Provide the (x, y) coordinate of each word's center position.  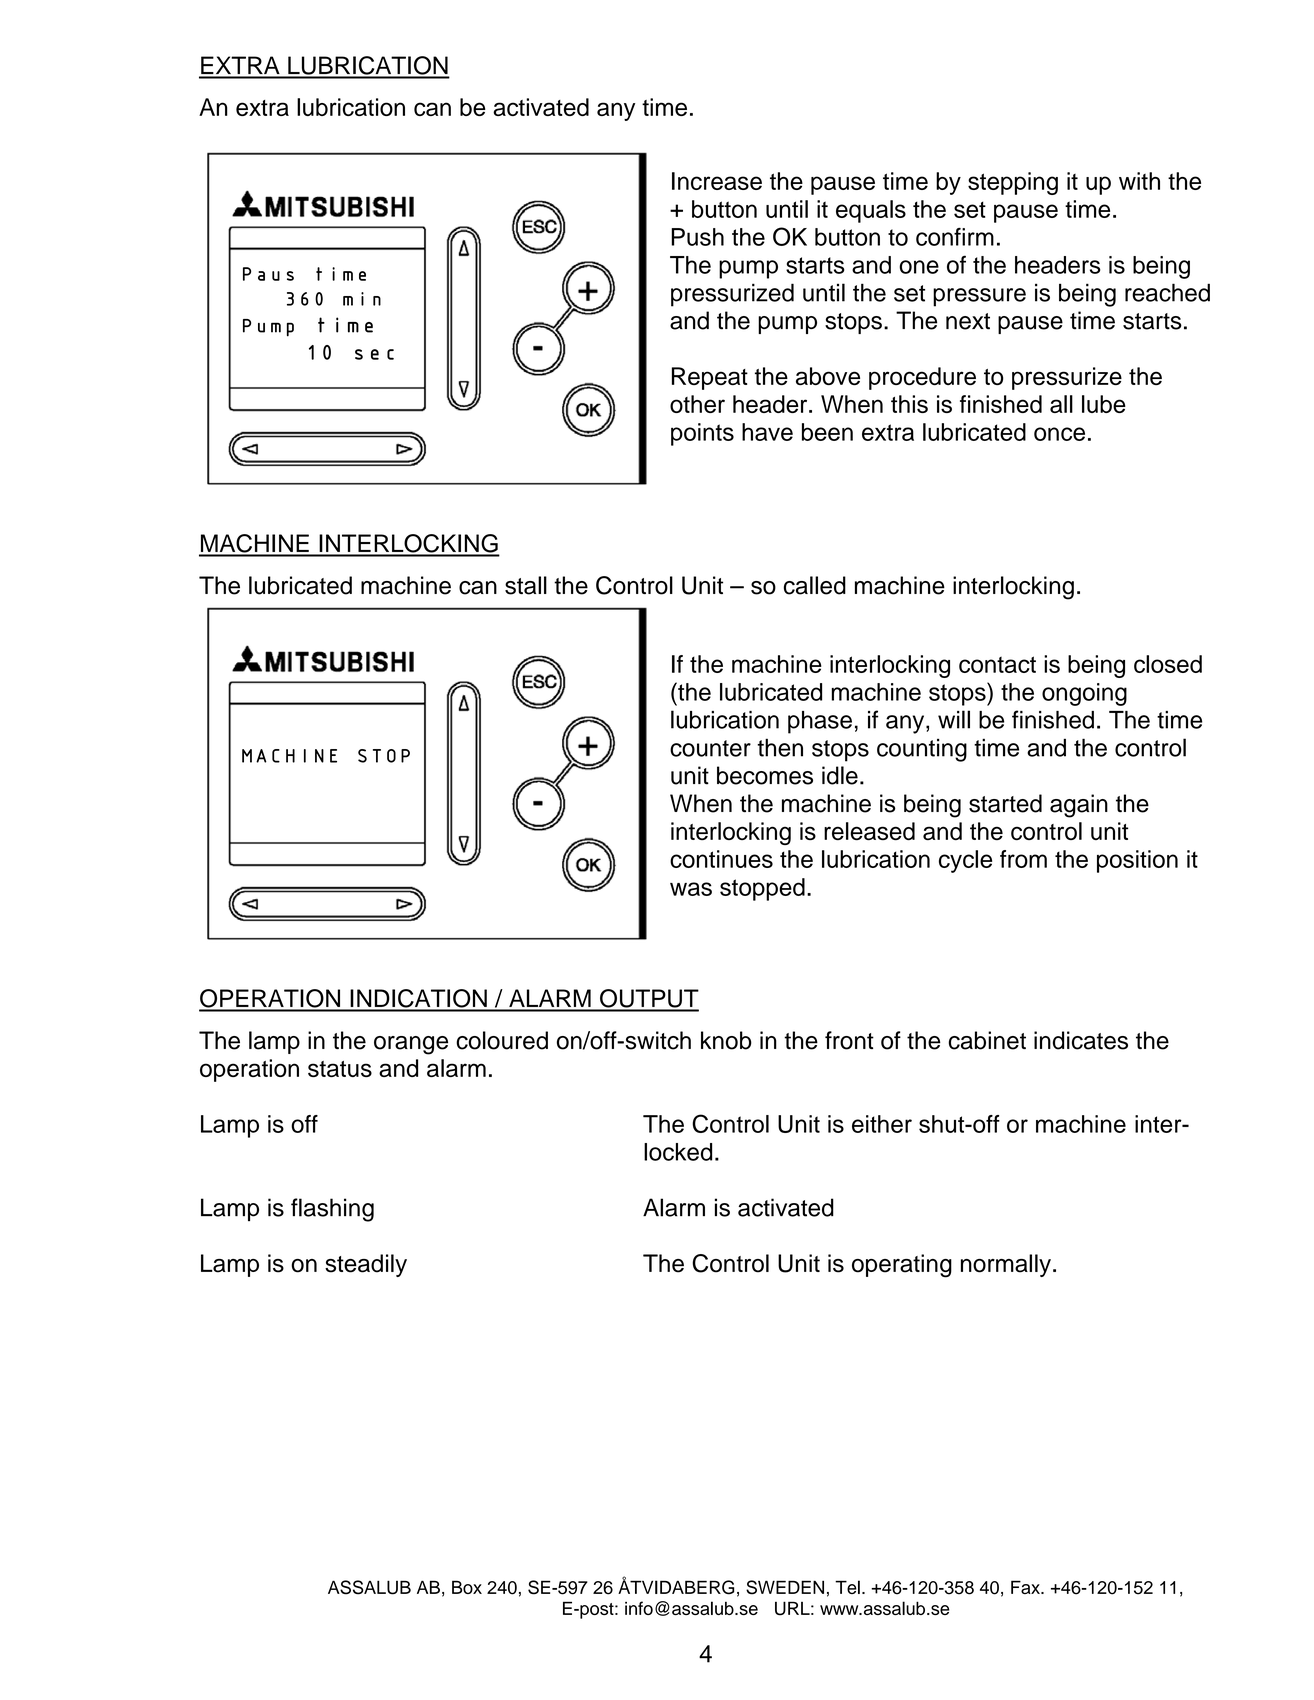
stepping (1013, 183)
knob (726, 1040)
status (340, 1069)
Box (467, 1587)
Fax (1026, 1587)
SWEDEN (785, 1587)
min (362, 299)
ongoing (1084, 694)
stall (526, 585)
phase (820, 722)
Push (697, 237)
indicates (1081, 1040)
